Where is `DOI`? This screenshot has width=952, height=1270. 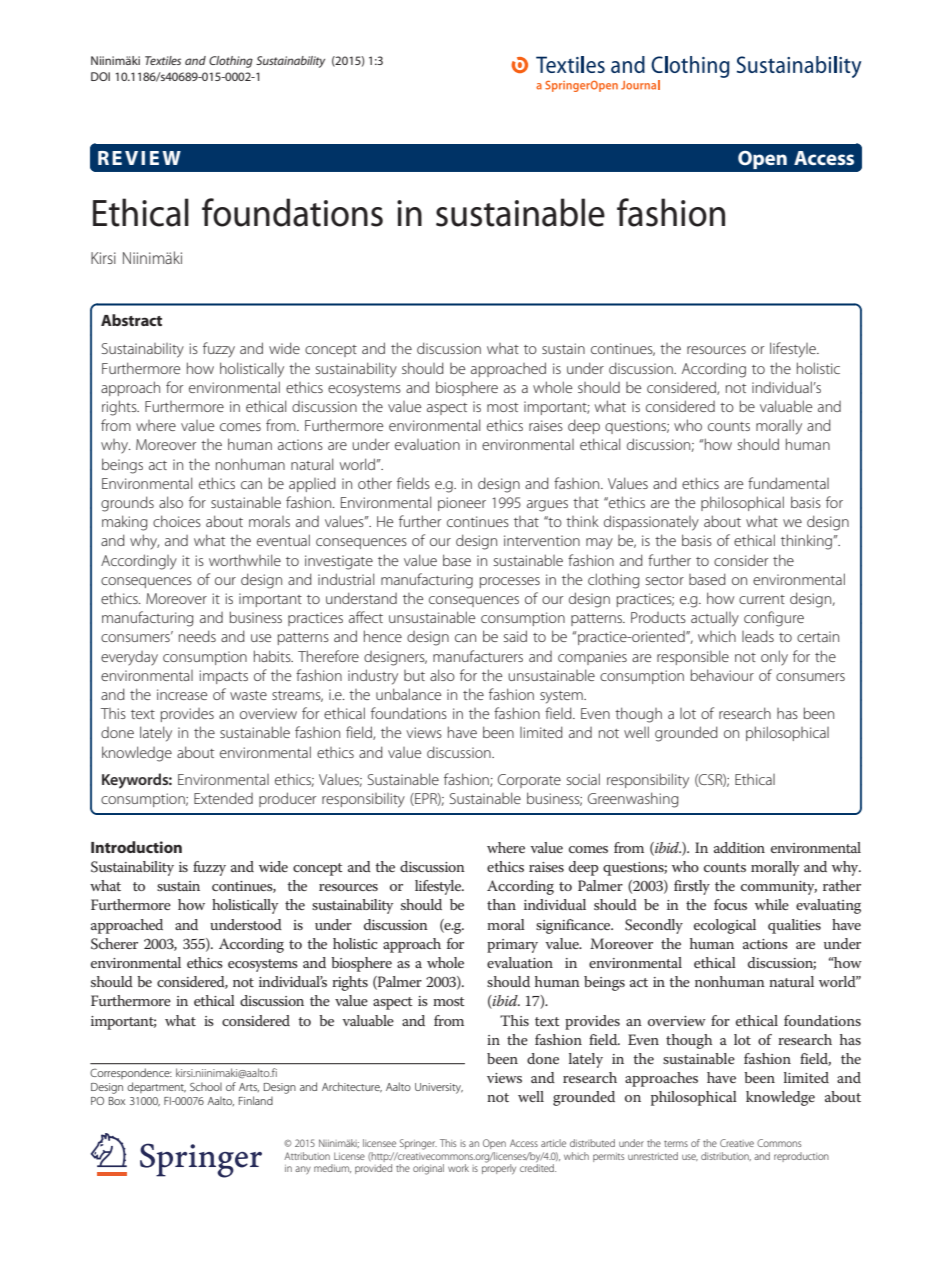 DOI is located at coordinates (100, 76).
